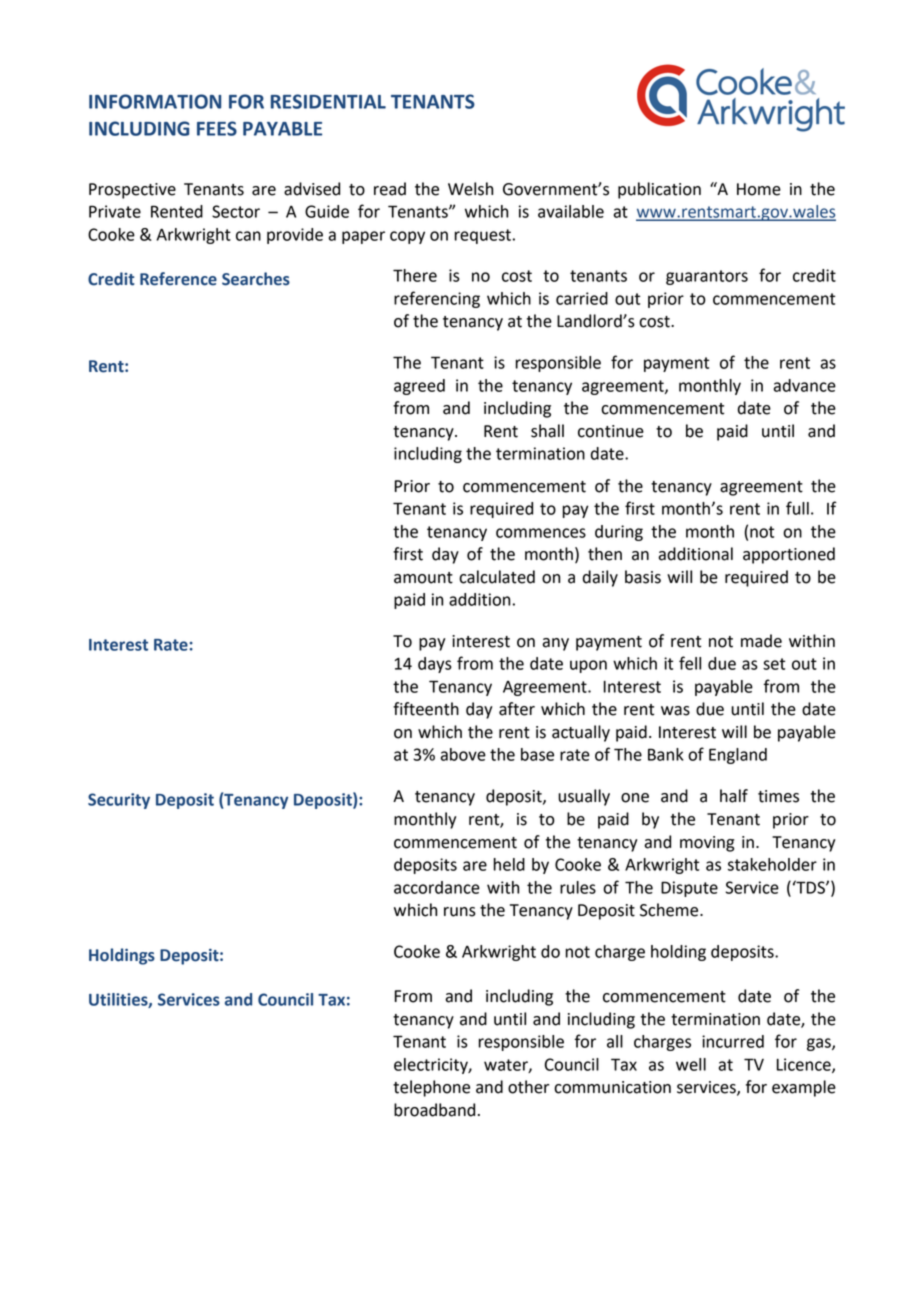 The width and height of the image is (924, 1308). Describe the element at coordinates (761, 641) in the image. I see `made` at that location.
